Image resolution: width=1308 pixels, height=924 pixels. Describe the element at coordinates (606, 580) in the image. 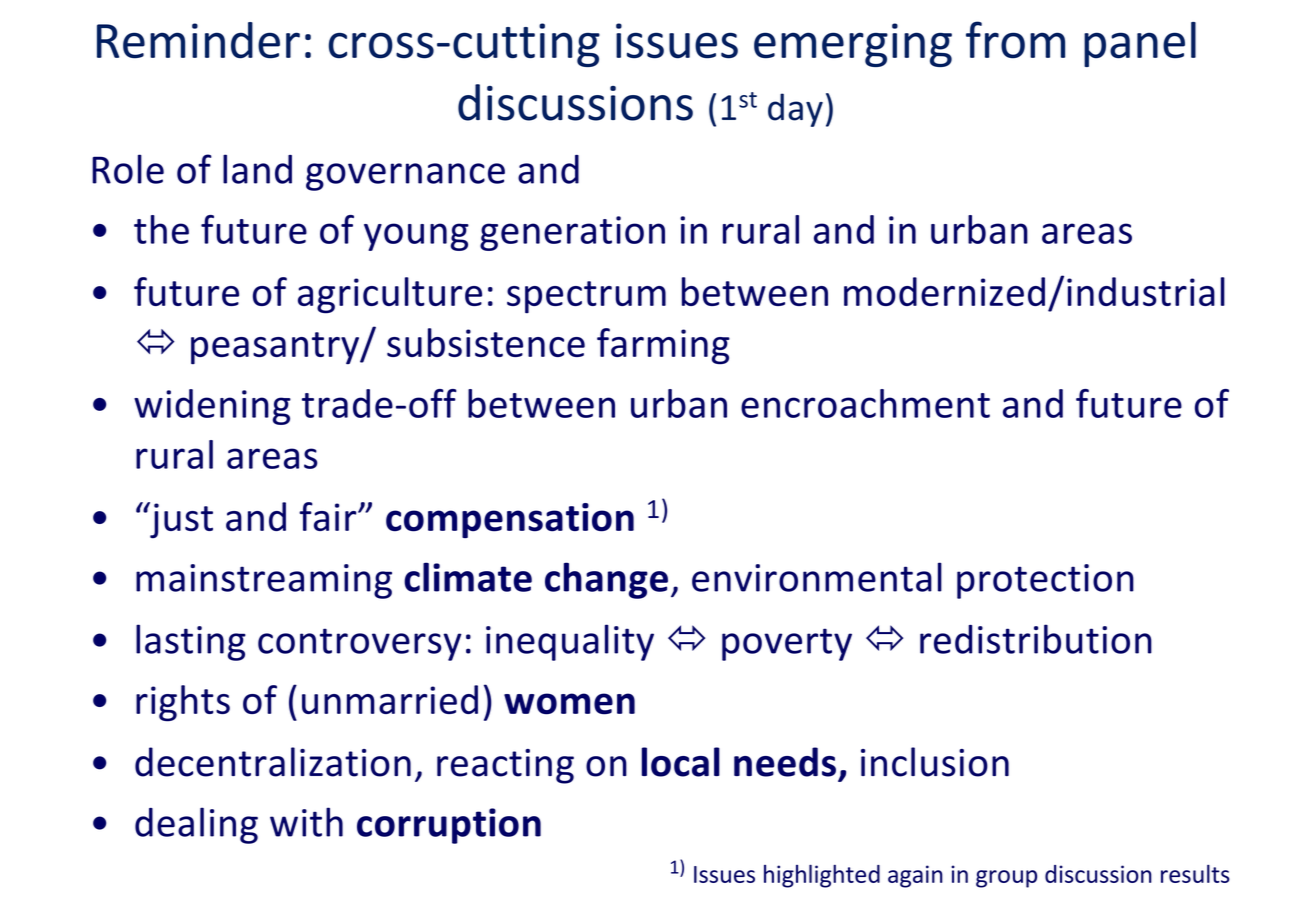

I see `change` at that location.
